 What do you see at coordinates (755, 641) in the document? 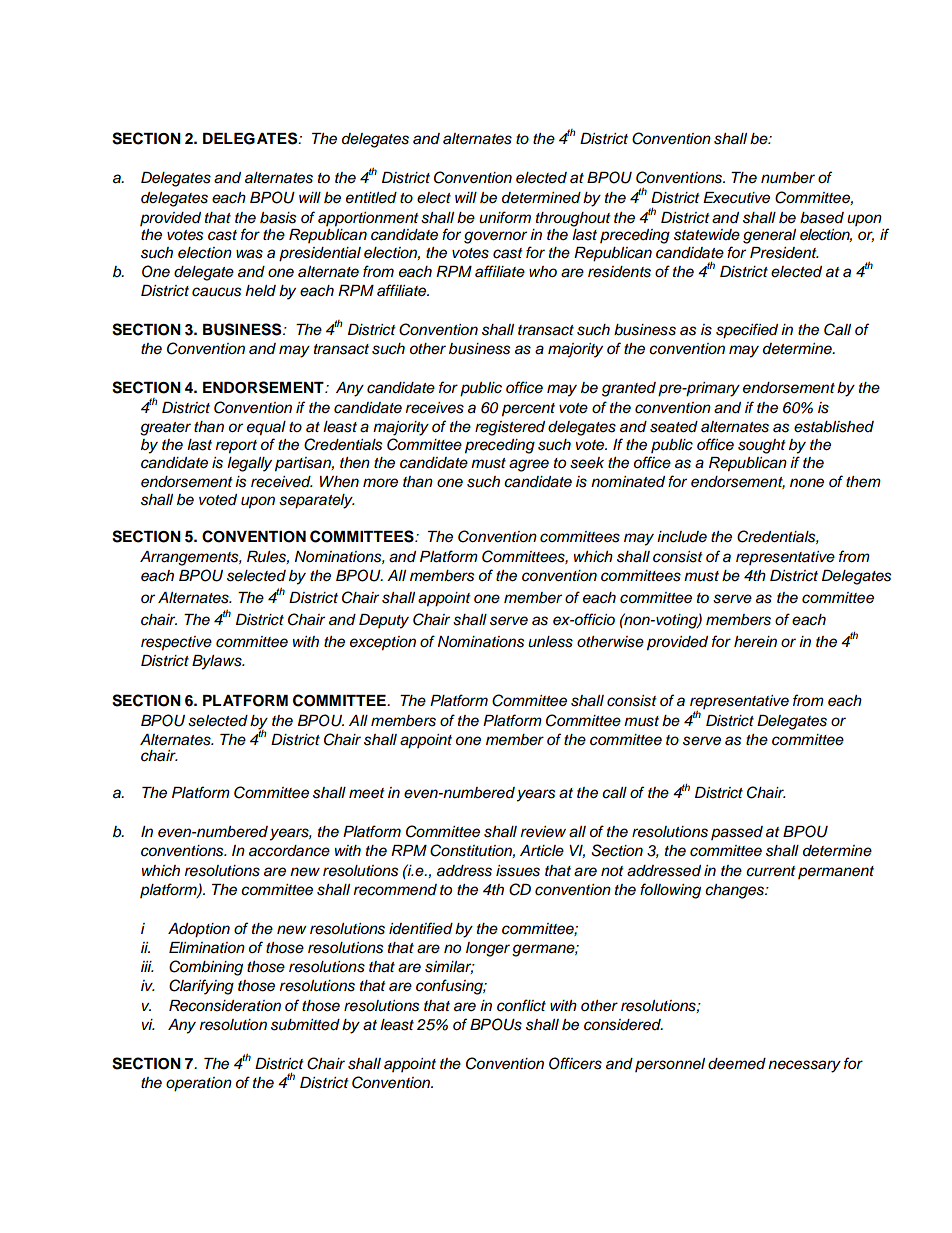
I see `herein` at bounding box center [755, 641].
